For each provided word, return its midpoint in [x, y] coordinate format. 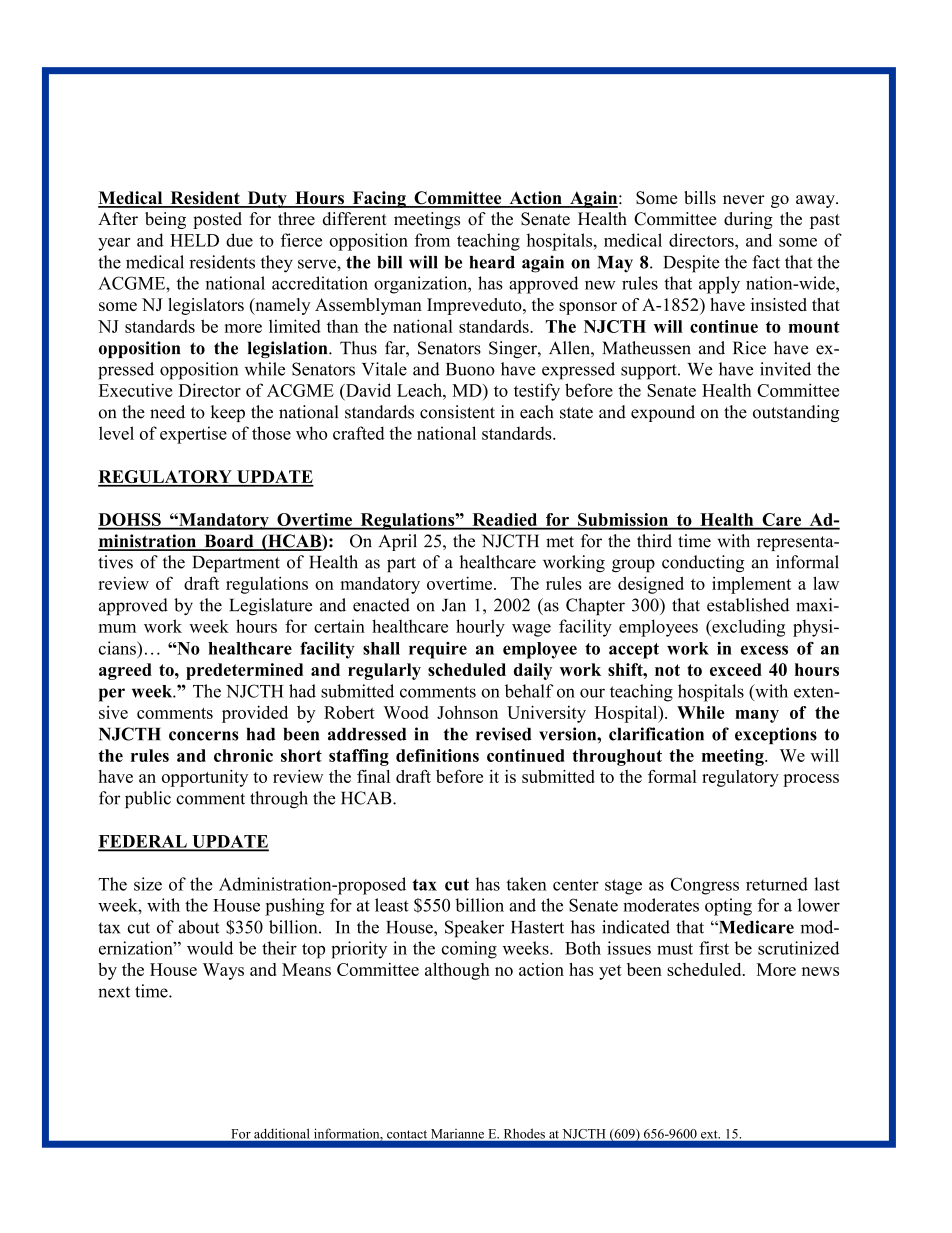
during [748, 220]
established [748, 605]
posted [217, 220]
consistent [457, 412]
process [811, 780]
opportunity [205, 778]
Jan [454, 605]
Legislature [271, 607]
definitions [437, 755]
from [432, 240]
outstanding [796, 413]
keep [228, 413]
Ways [223, 971]
